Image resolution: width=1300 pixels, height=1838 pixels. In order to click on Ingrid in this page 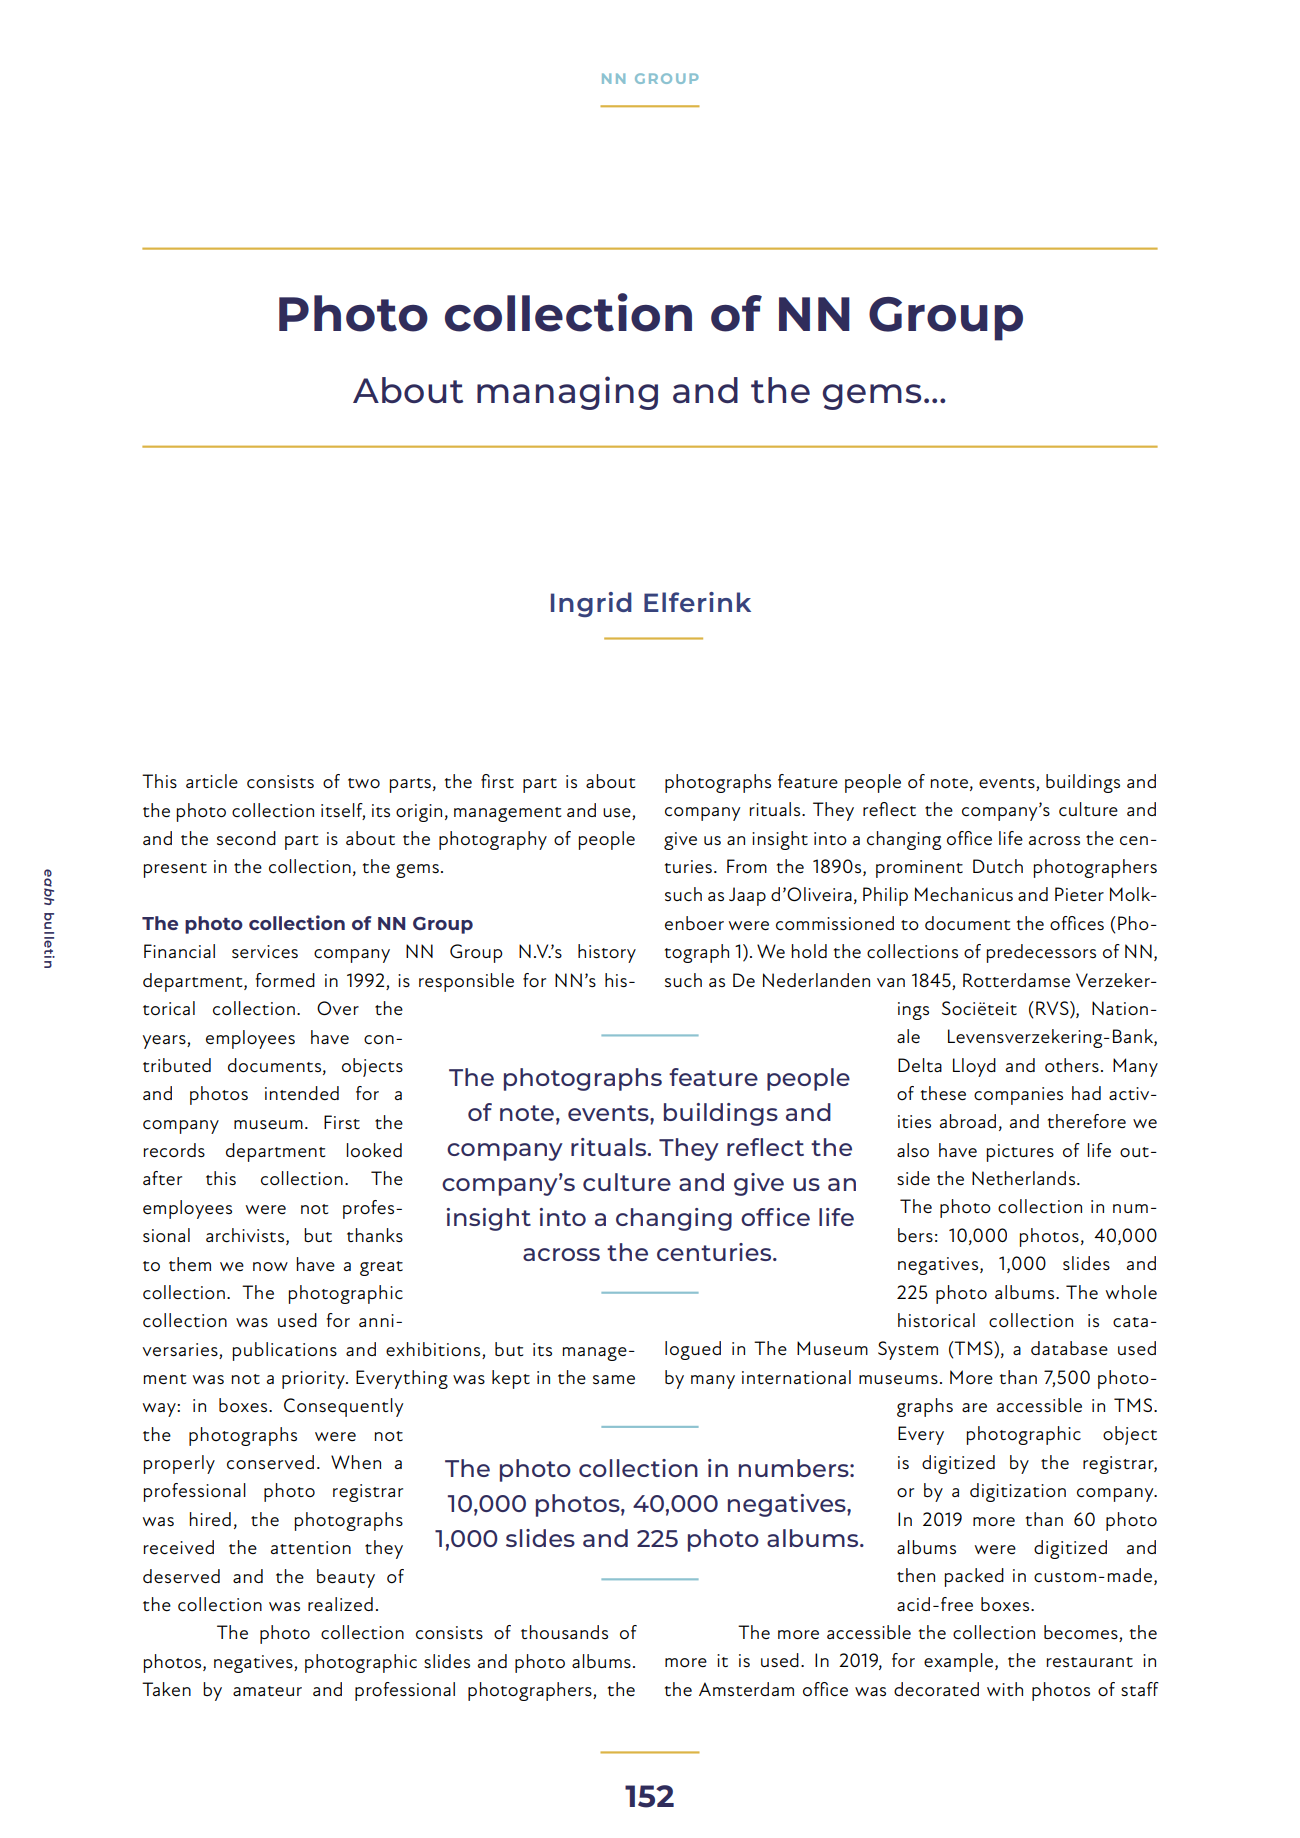, I will do `click(591, 604)`.
